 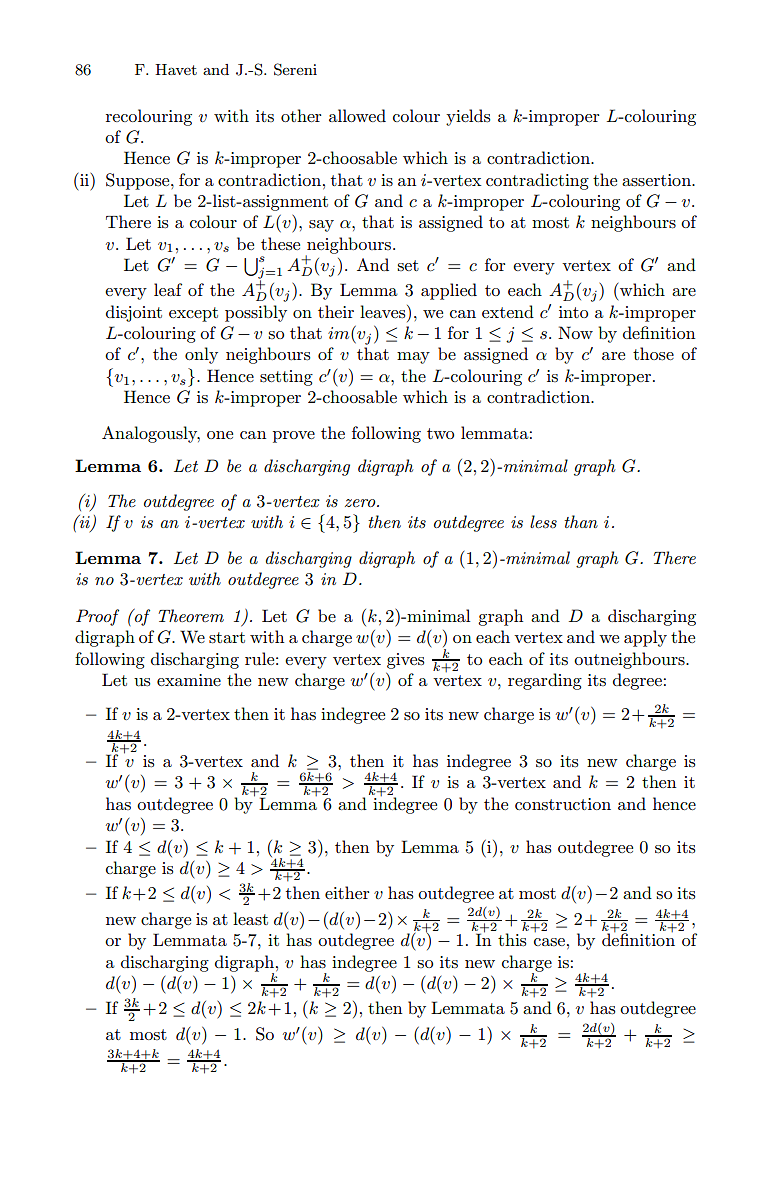 I want to click on allowed, so click(x=357, y=115).
